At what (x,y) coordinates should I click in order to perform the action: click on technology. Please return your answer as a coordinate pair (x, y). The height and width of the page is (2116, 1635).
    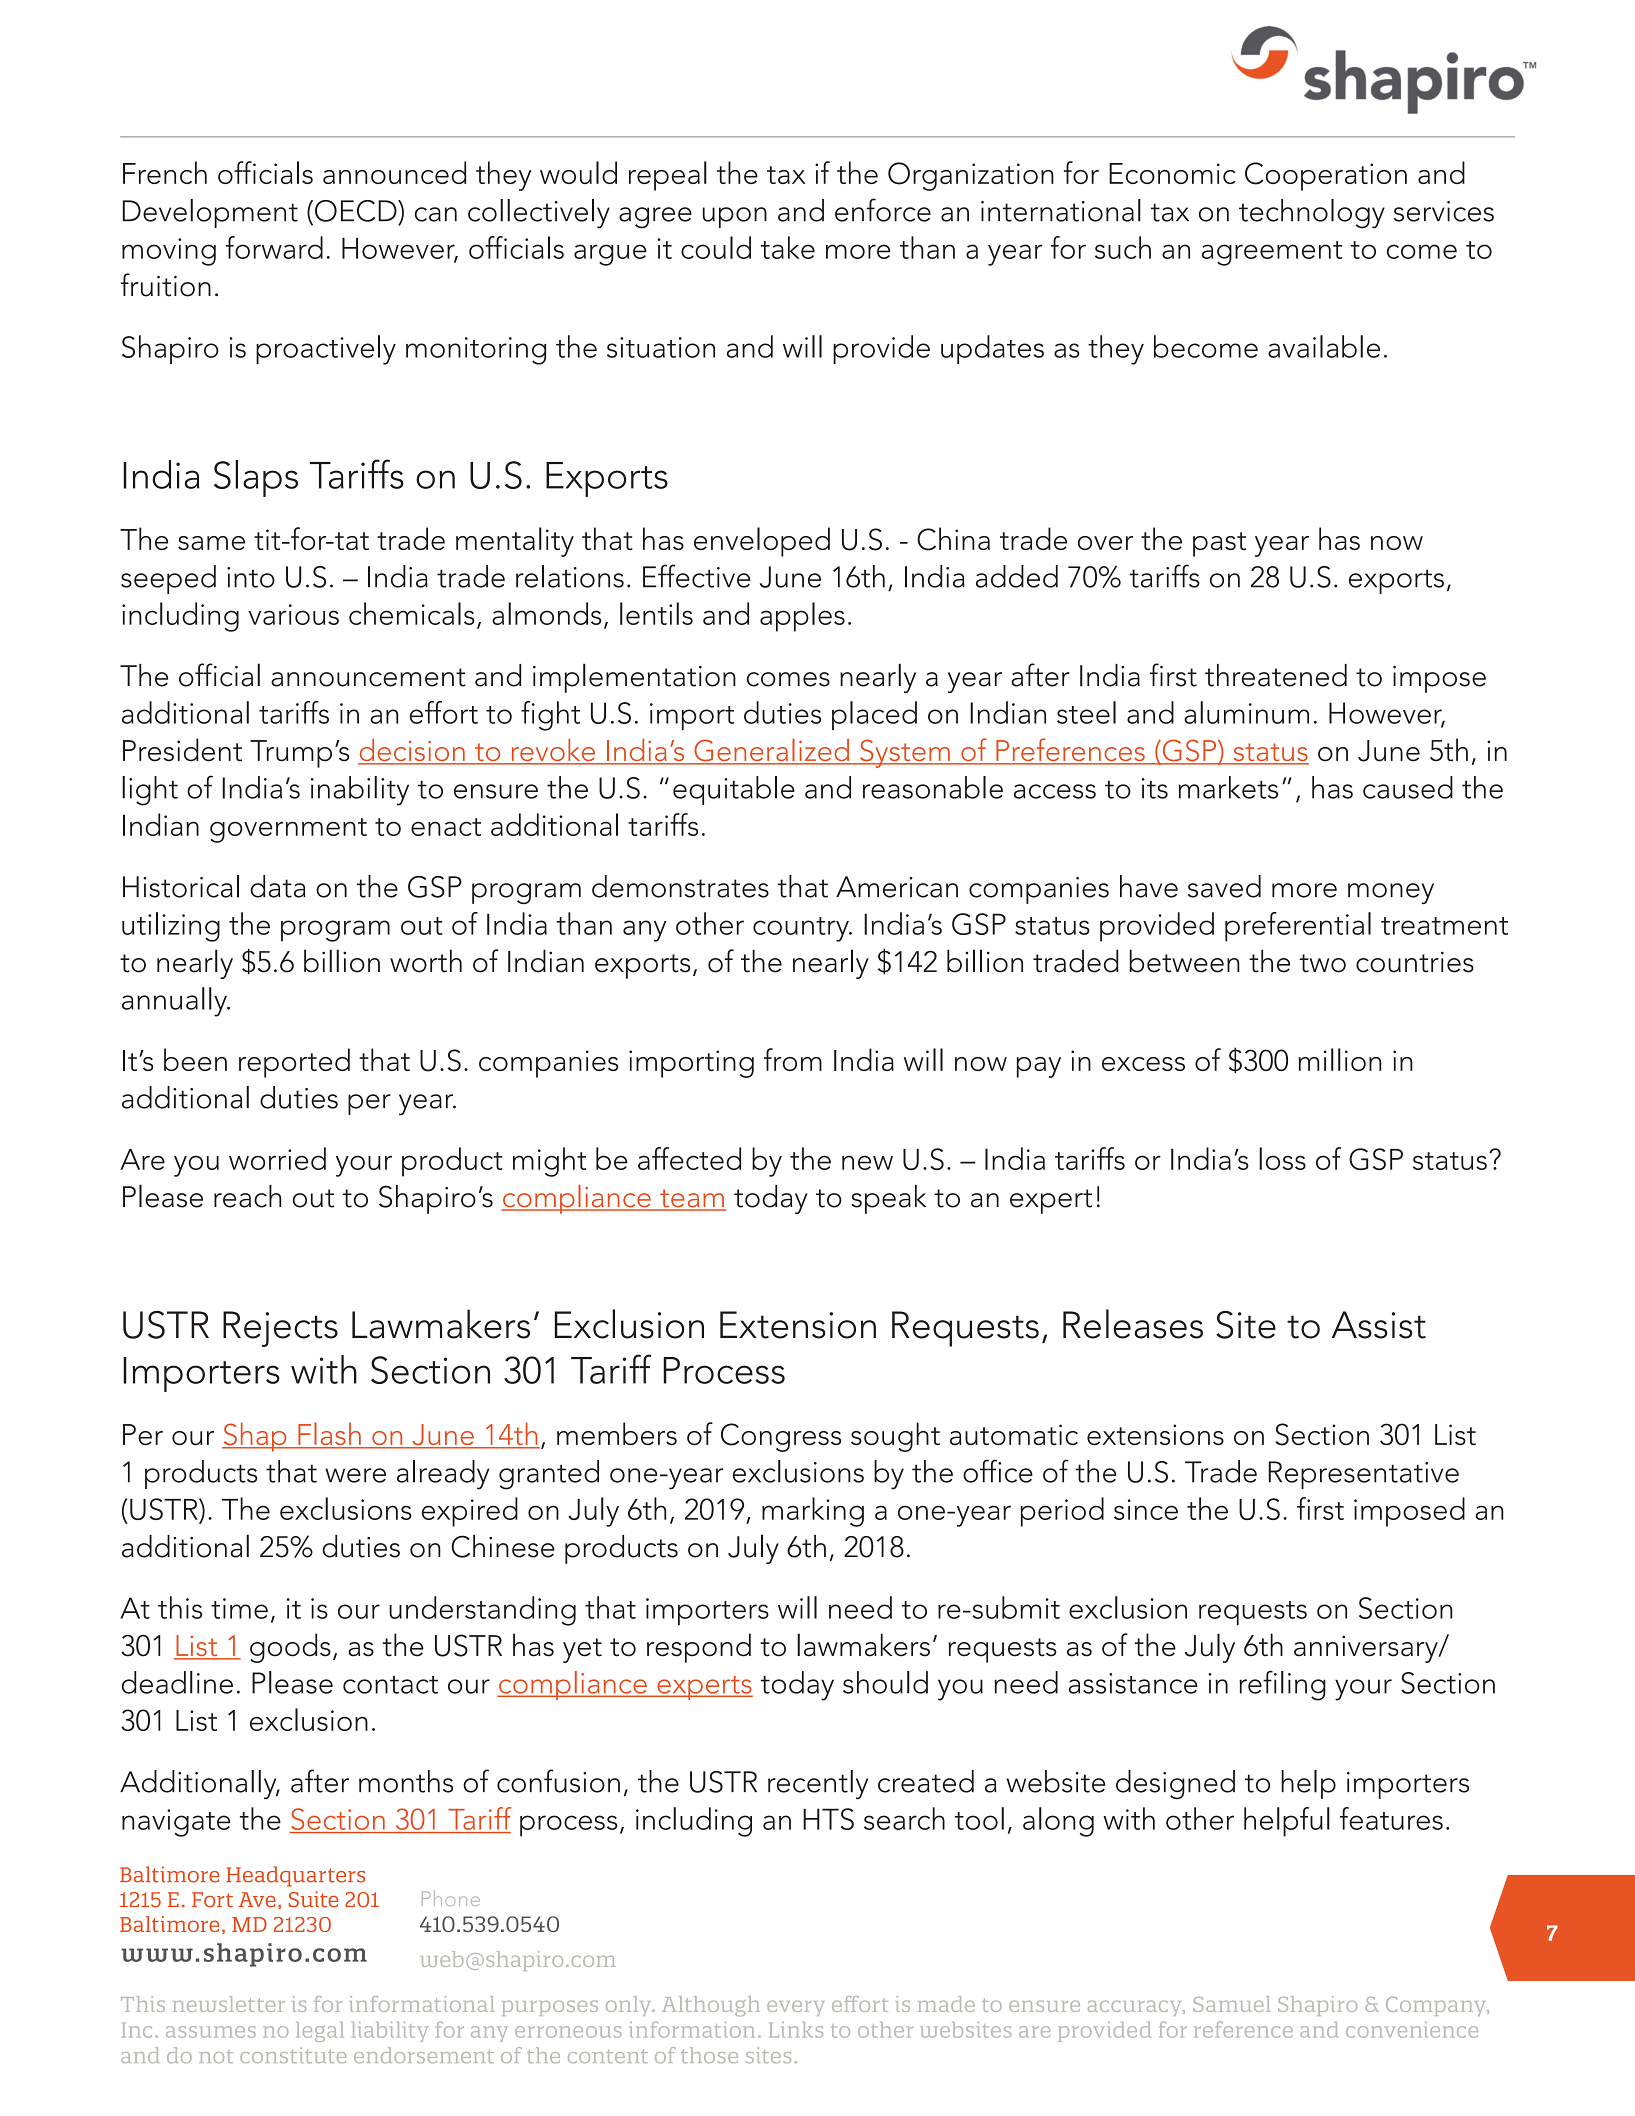
    Looking at the image, I should click on (1312, 214).
